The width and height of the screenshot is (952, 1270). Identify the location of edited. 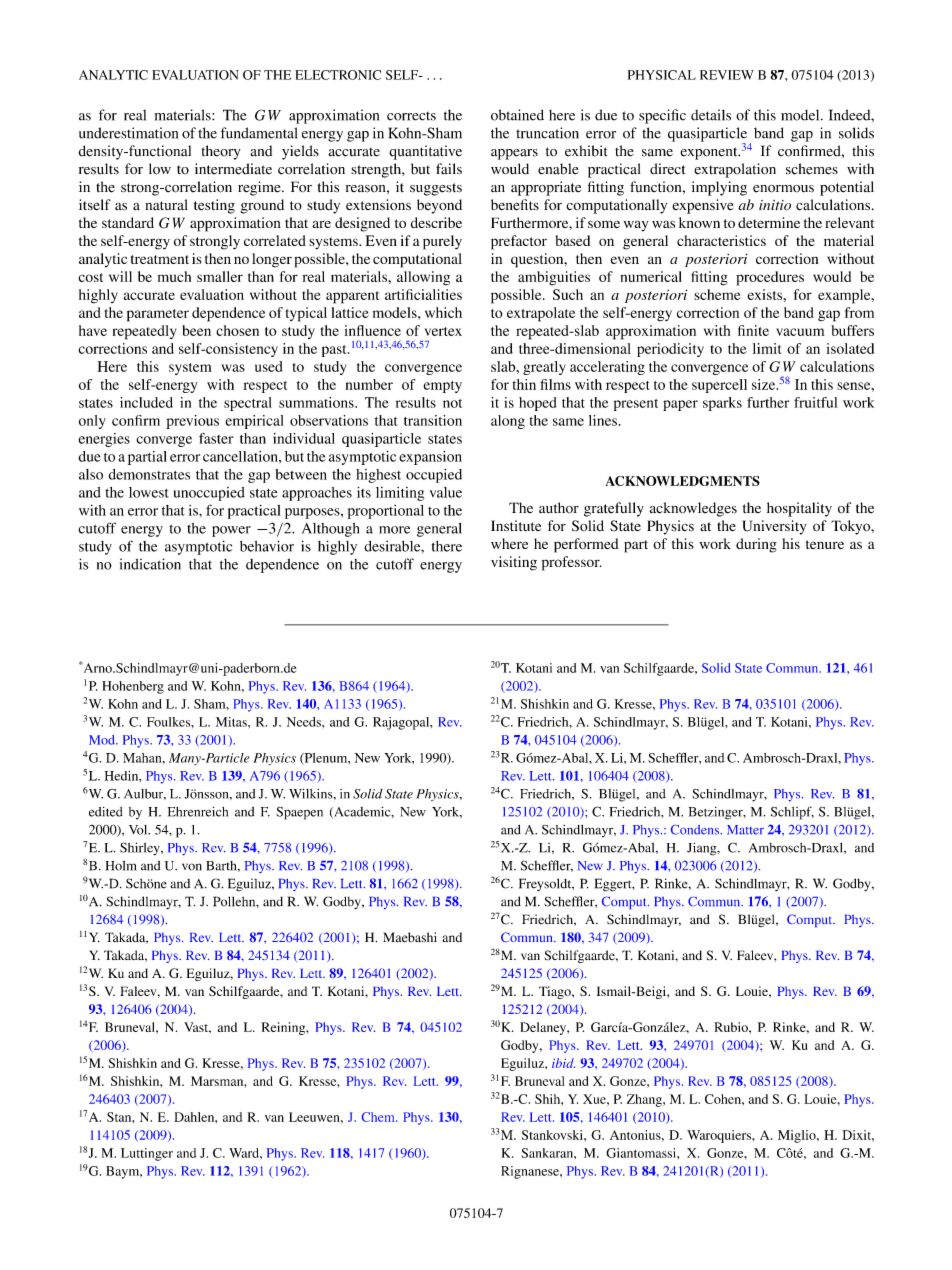
(106, 812).
